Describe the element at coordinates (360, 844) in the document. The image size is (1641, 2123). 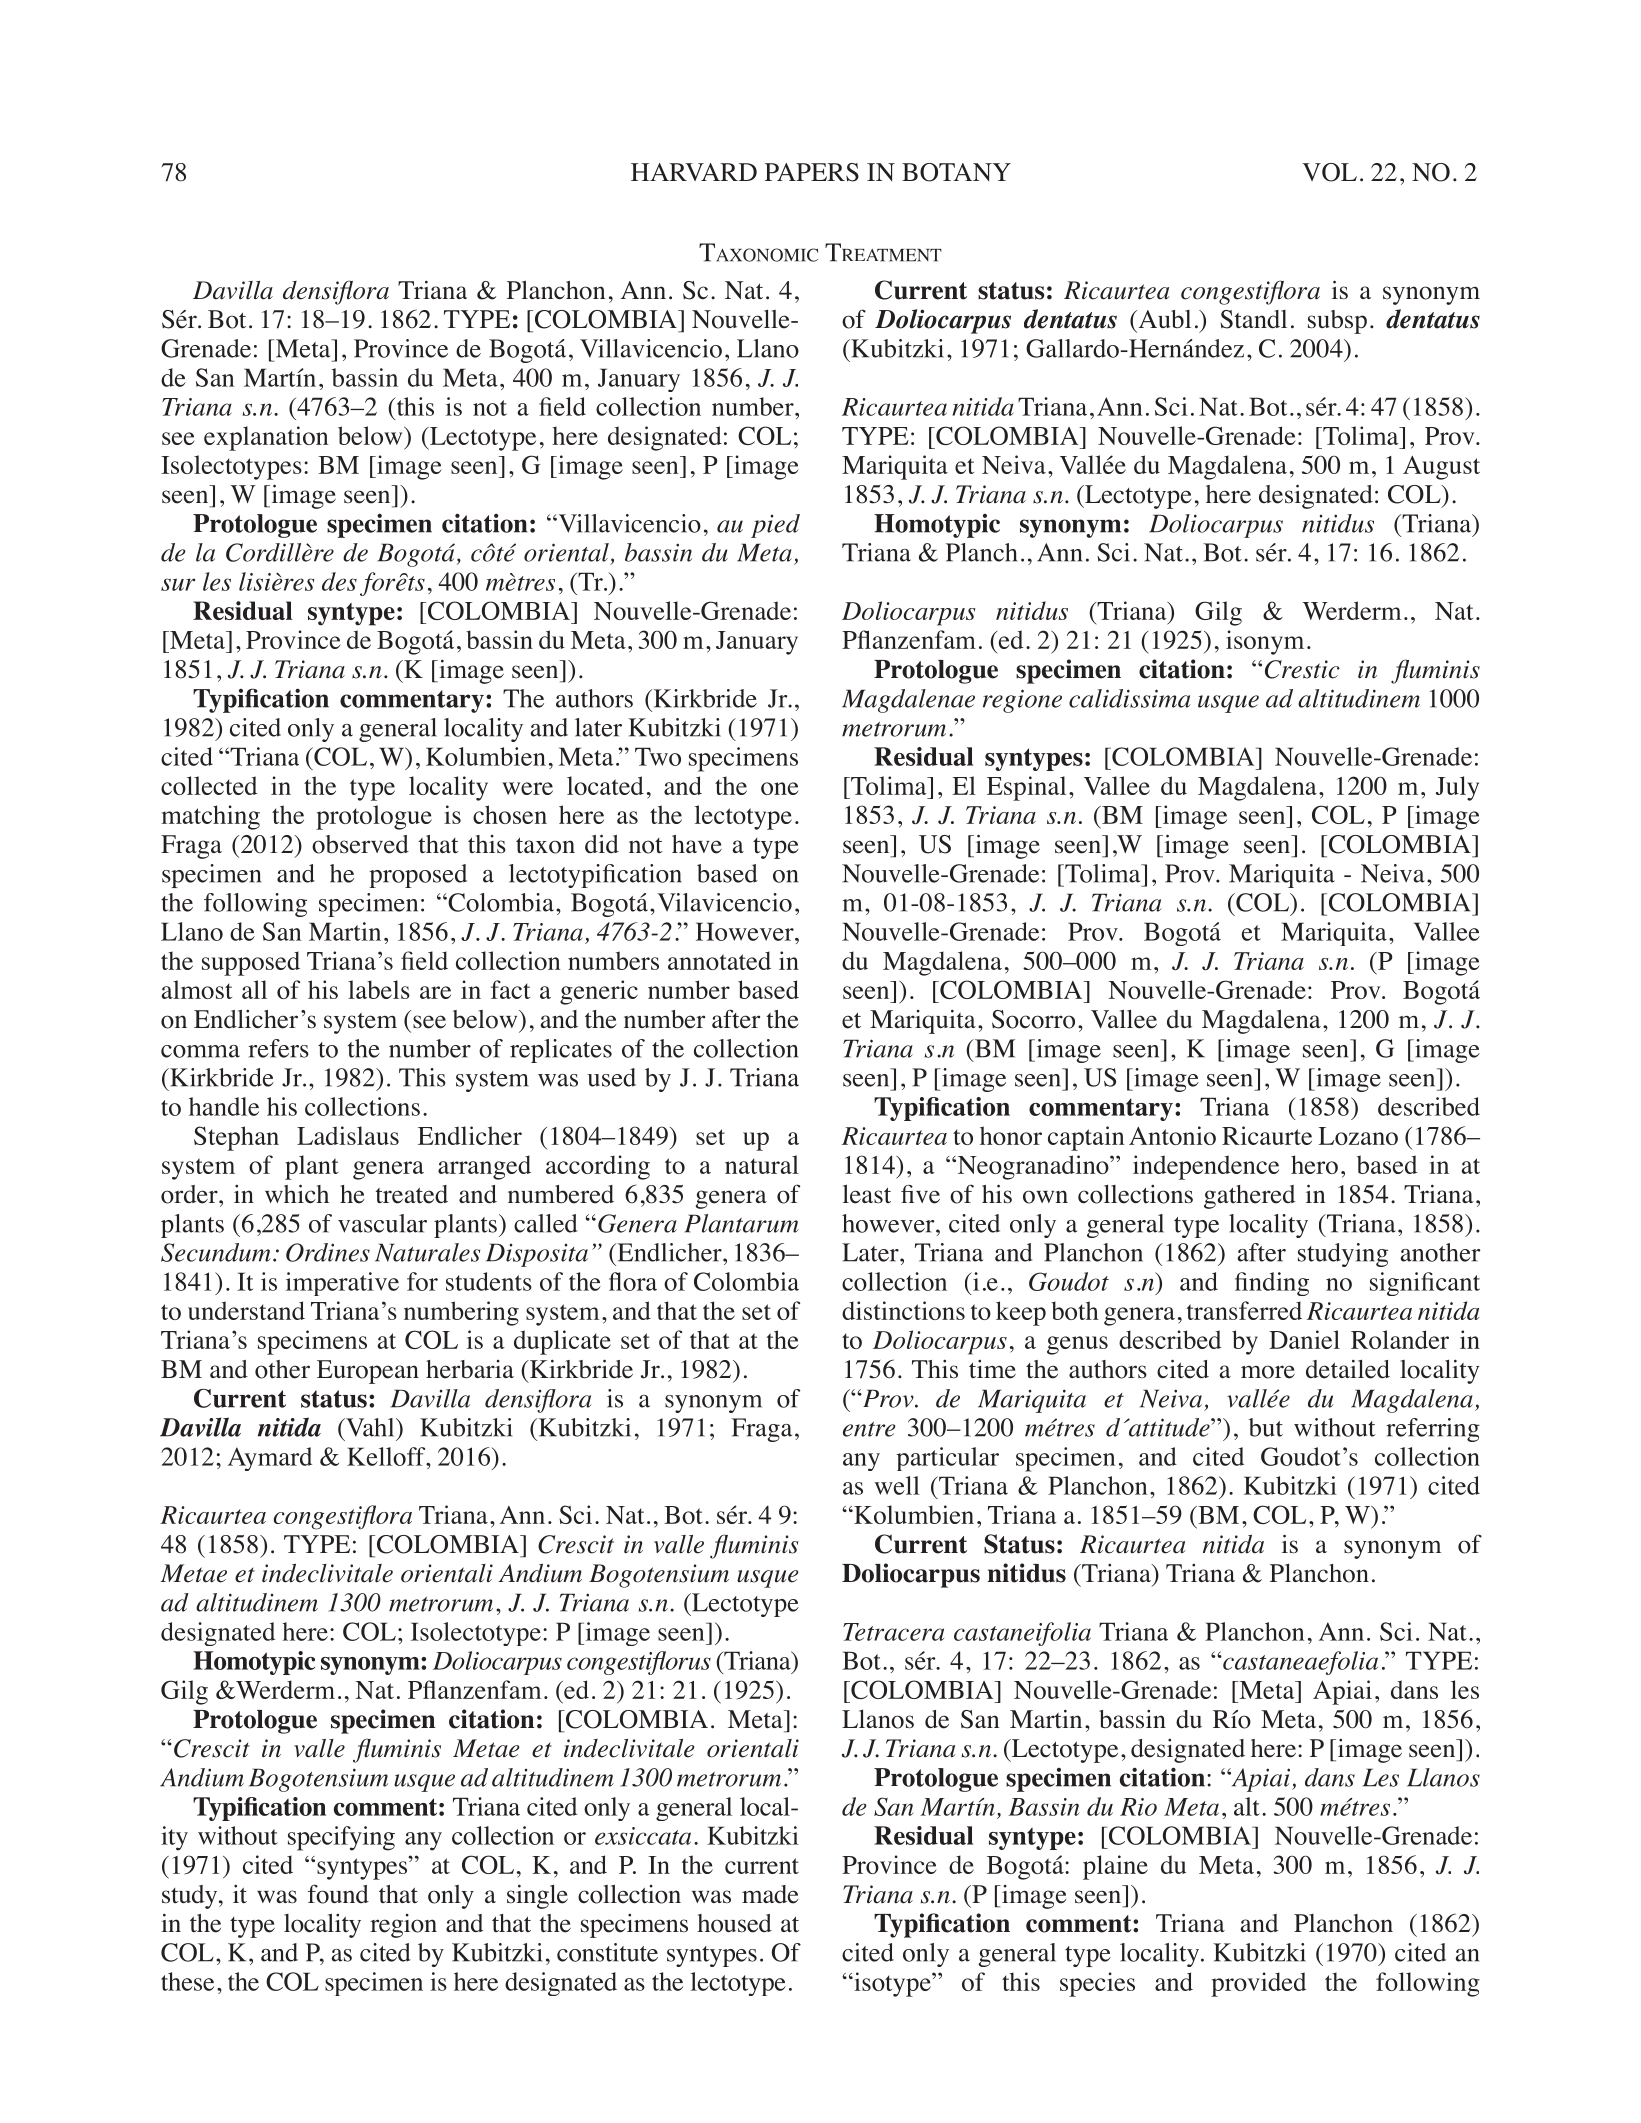
I see `observed` at that location.
